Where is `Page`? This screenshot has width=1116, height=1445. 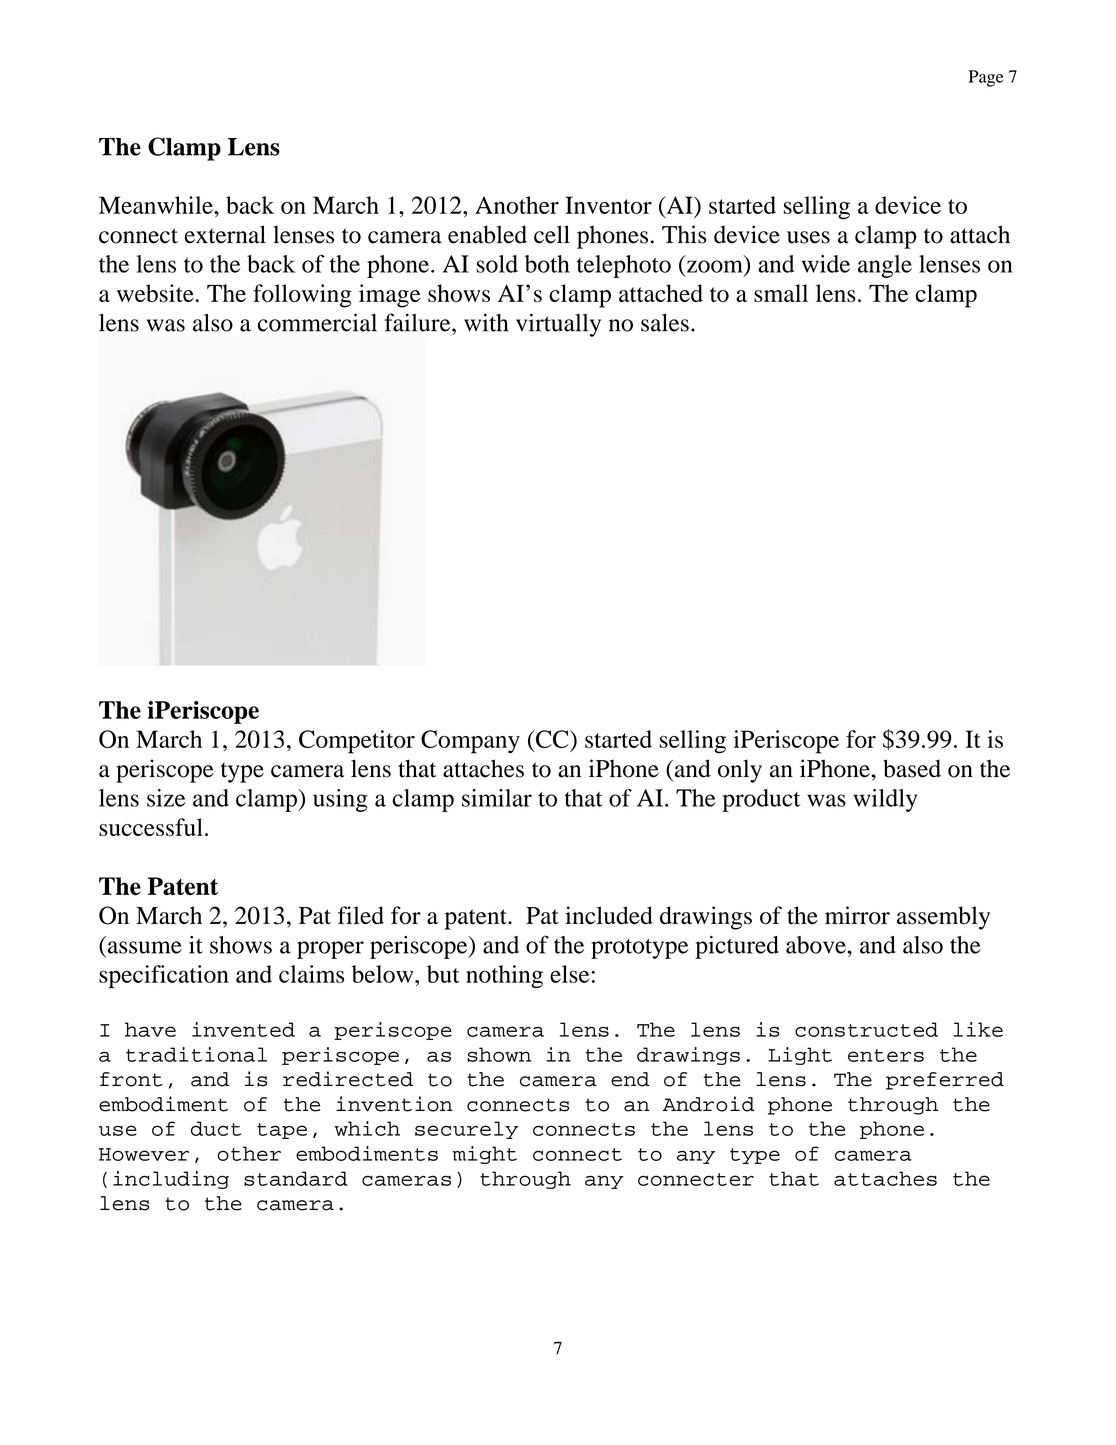
Page is located at coordinates (986, 78).
